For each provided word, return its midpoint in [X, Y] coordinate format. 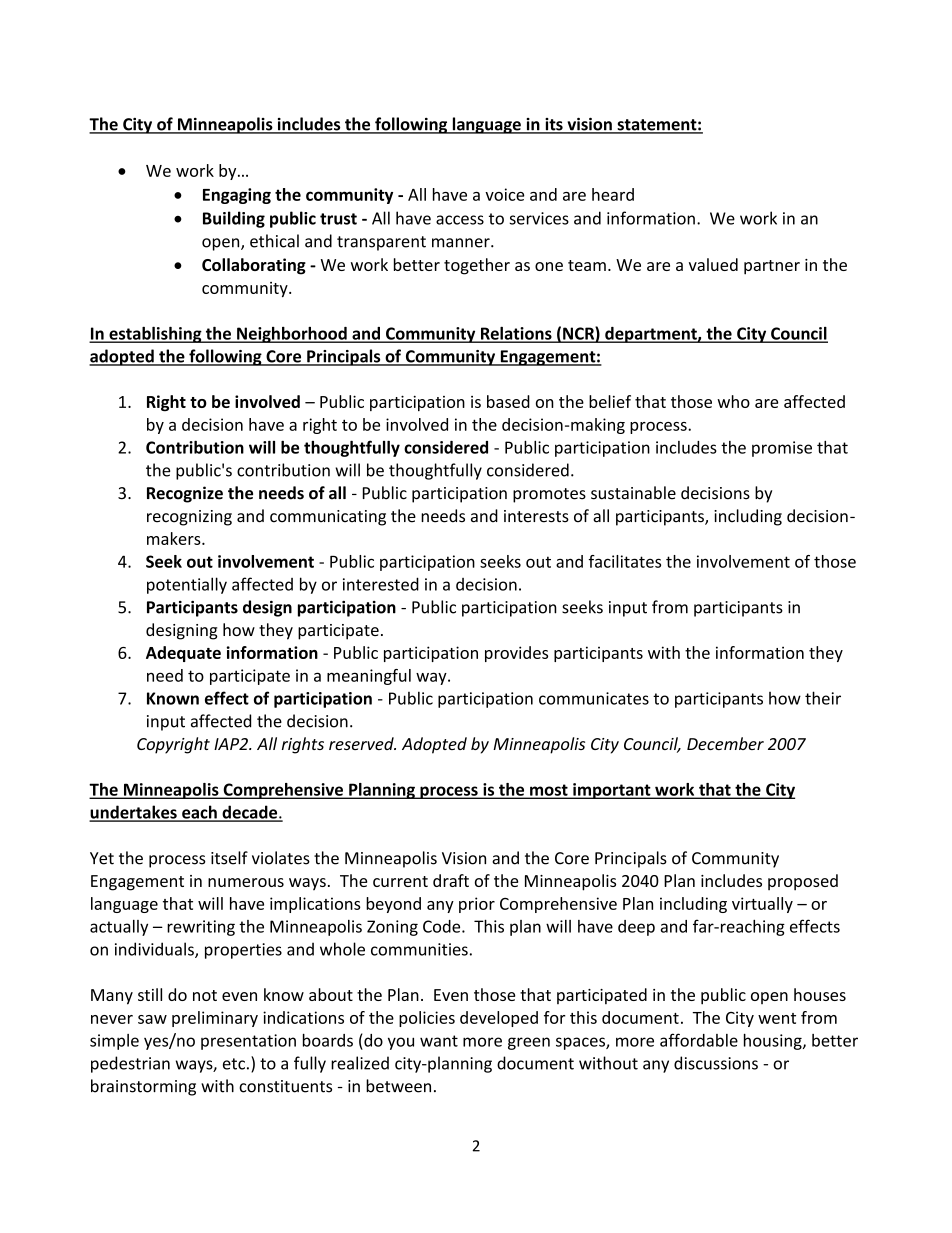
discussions [716, 1063]
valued [713, 264]
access [460, 220]
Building [234, 219]
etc [234, 1064]
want [439, 1041]
